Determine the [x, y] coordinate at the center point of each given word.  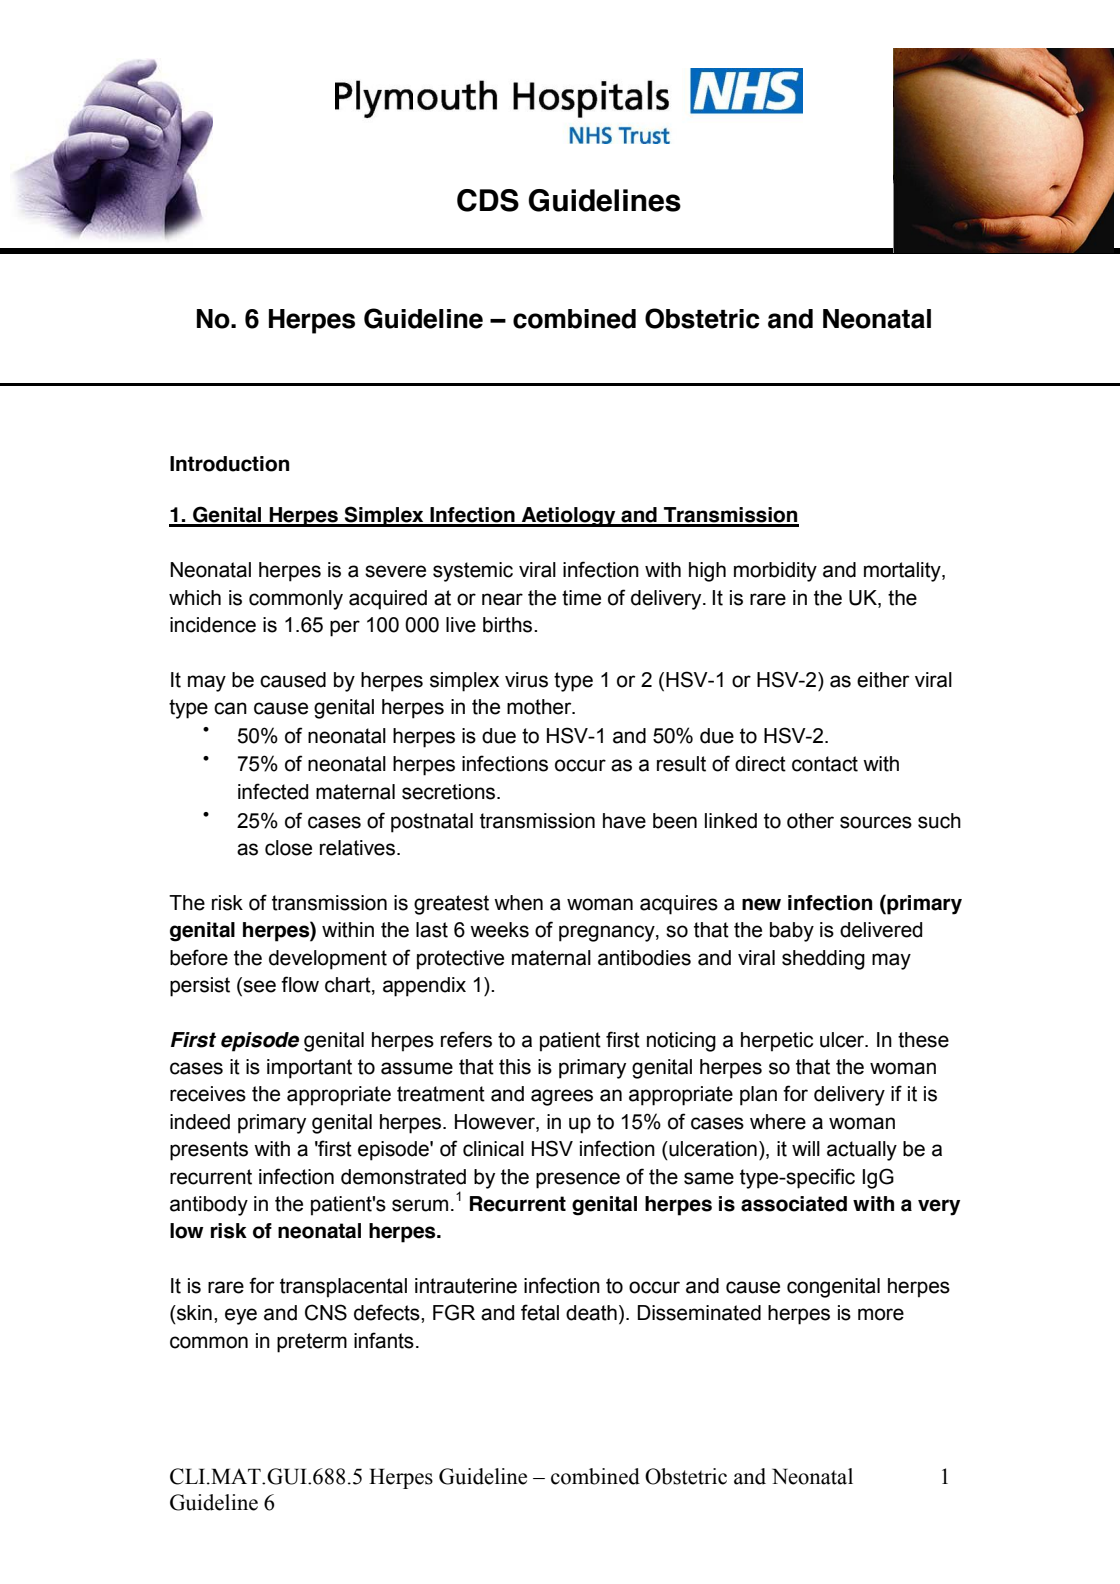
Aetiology [569, 517]
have [624, 821]
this [515, 1067]
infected [273, 791]
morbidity [775, 572]
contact [825, 764]
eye [241, 1316]
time [581, 598]
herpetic [777, 1042]
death [591, 1313]
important [309, 1069]
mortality [903, 572]
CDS [488, 200]
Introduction [229, 464]
